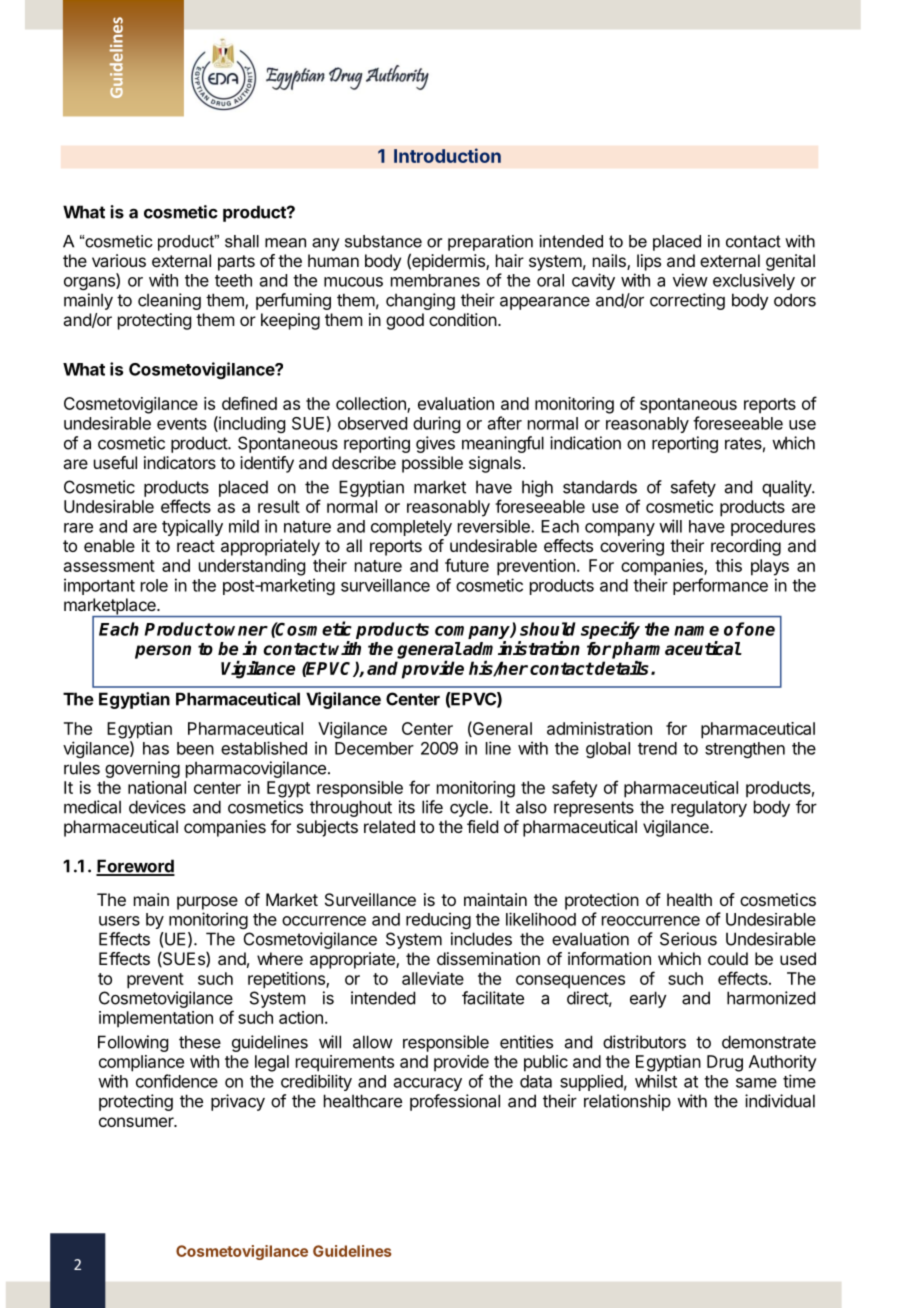  Describe the element at coordinates (432, 807) in the screenshot. I see `life` at that location.
